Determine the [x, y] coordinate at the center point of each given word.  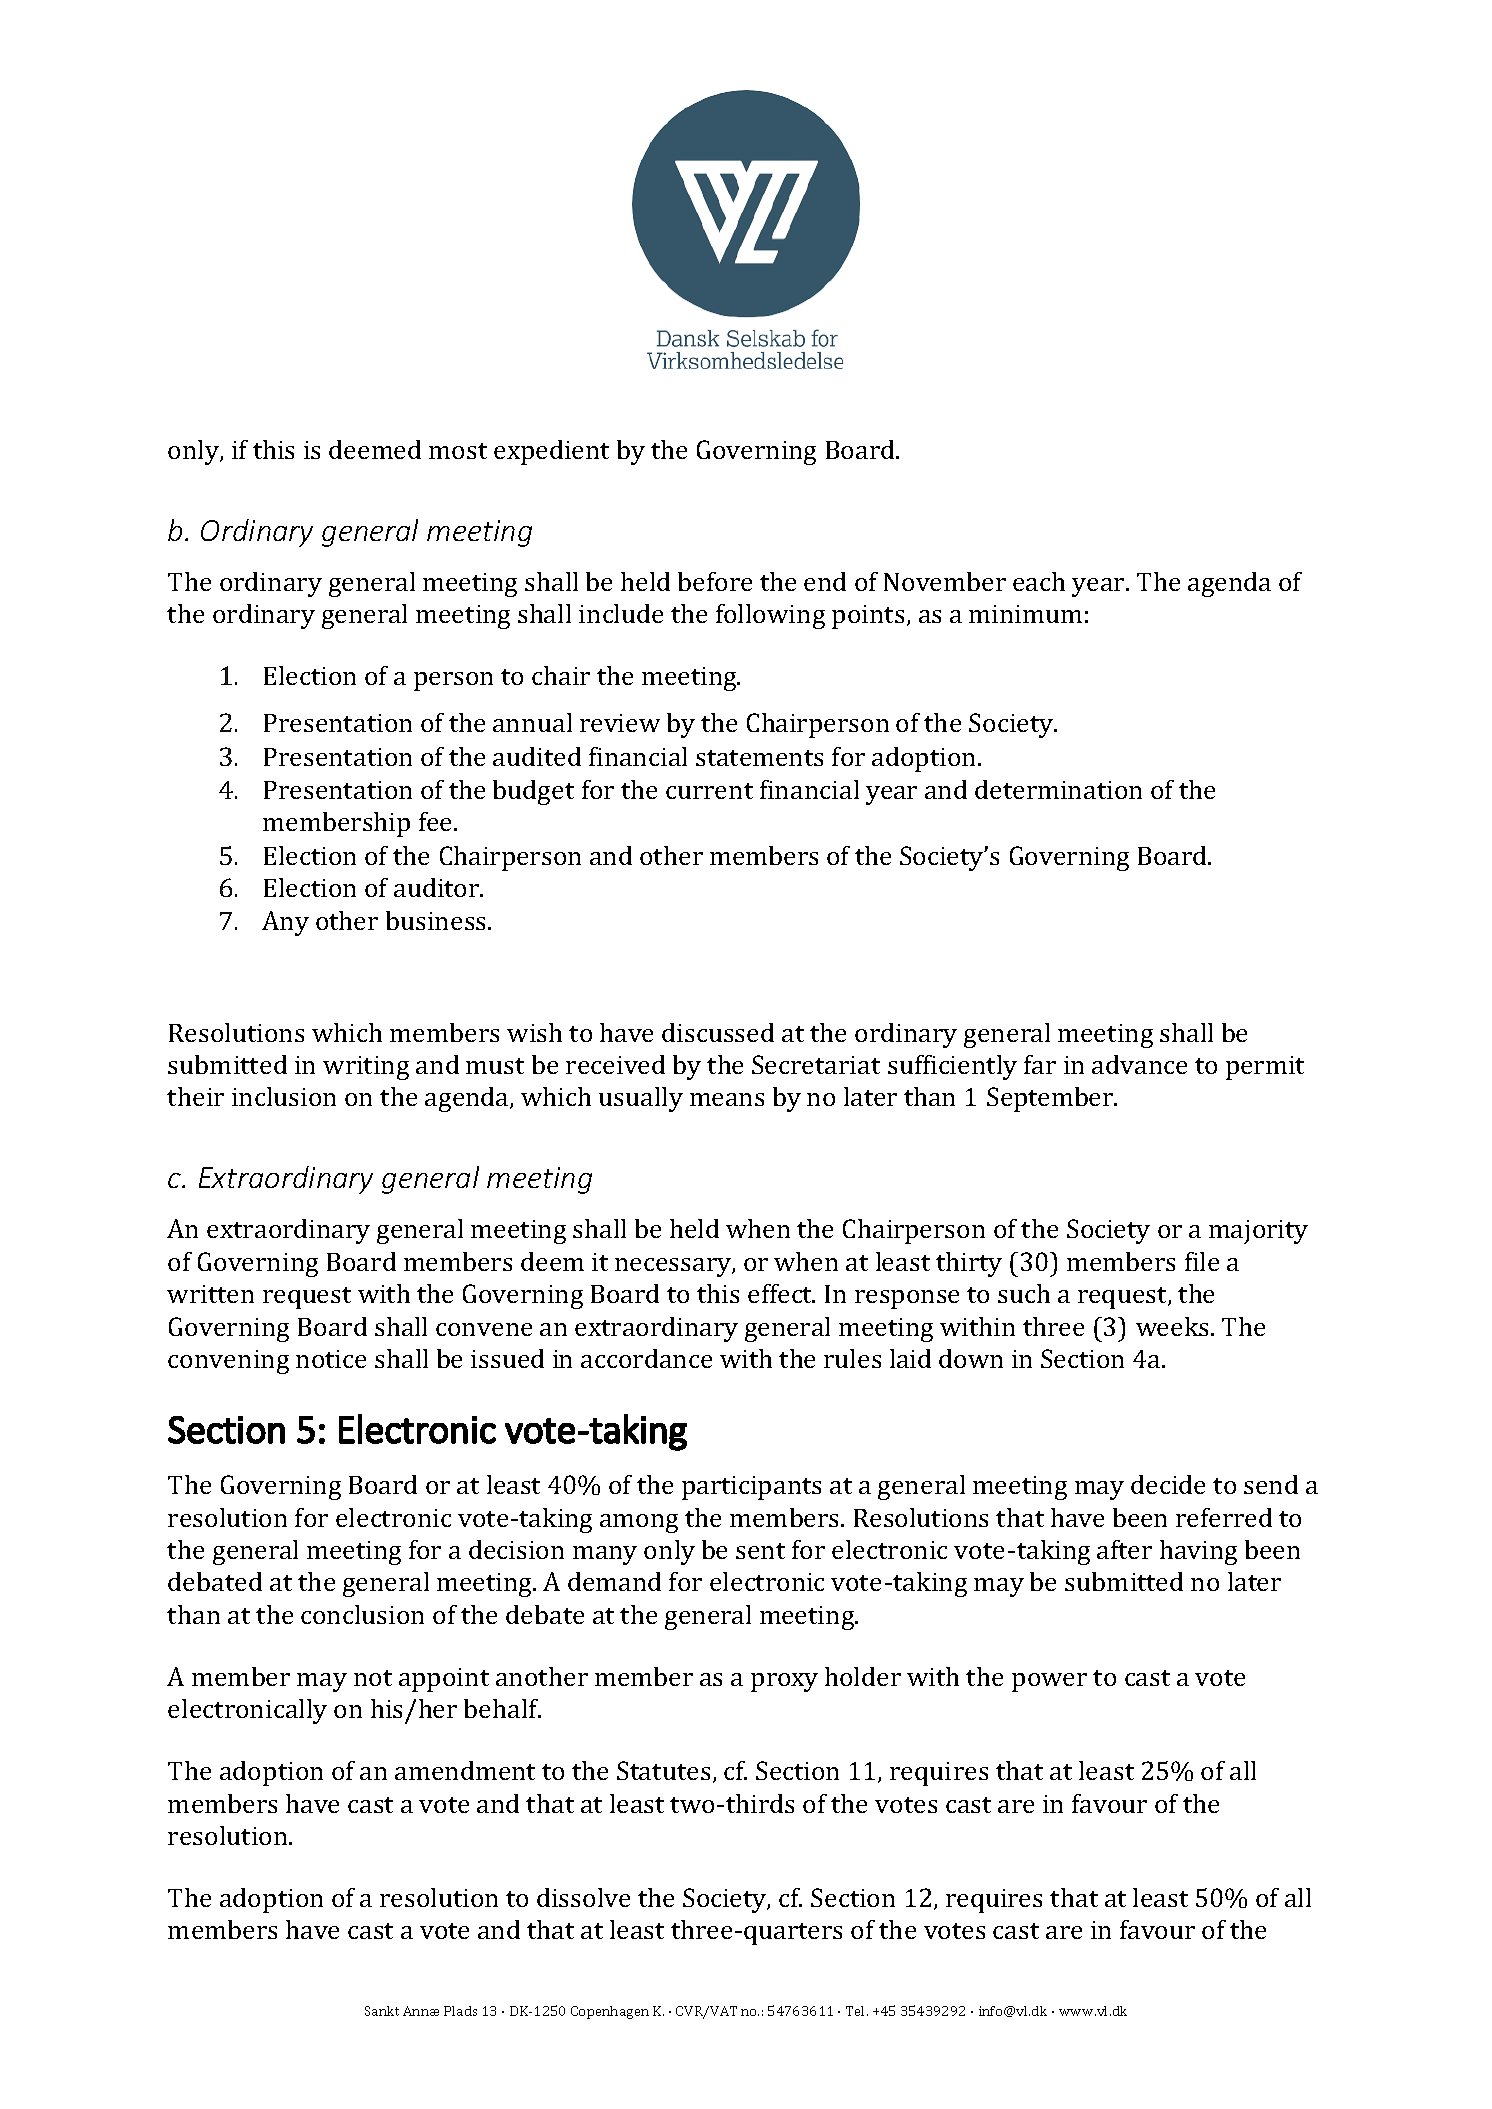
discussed [718, 1032]
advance [1139, 1064]
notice [331, 1359]
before [715, 581]
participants [751, 1488]
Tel [857, 2011]
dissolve [583, 1897]
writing [366, 1068]
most [458, 451]
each [1039, 581]
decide [1168, 1484]
